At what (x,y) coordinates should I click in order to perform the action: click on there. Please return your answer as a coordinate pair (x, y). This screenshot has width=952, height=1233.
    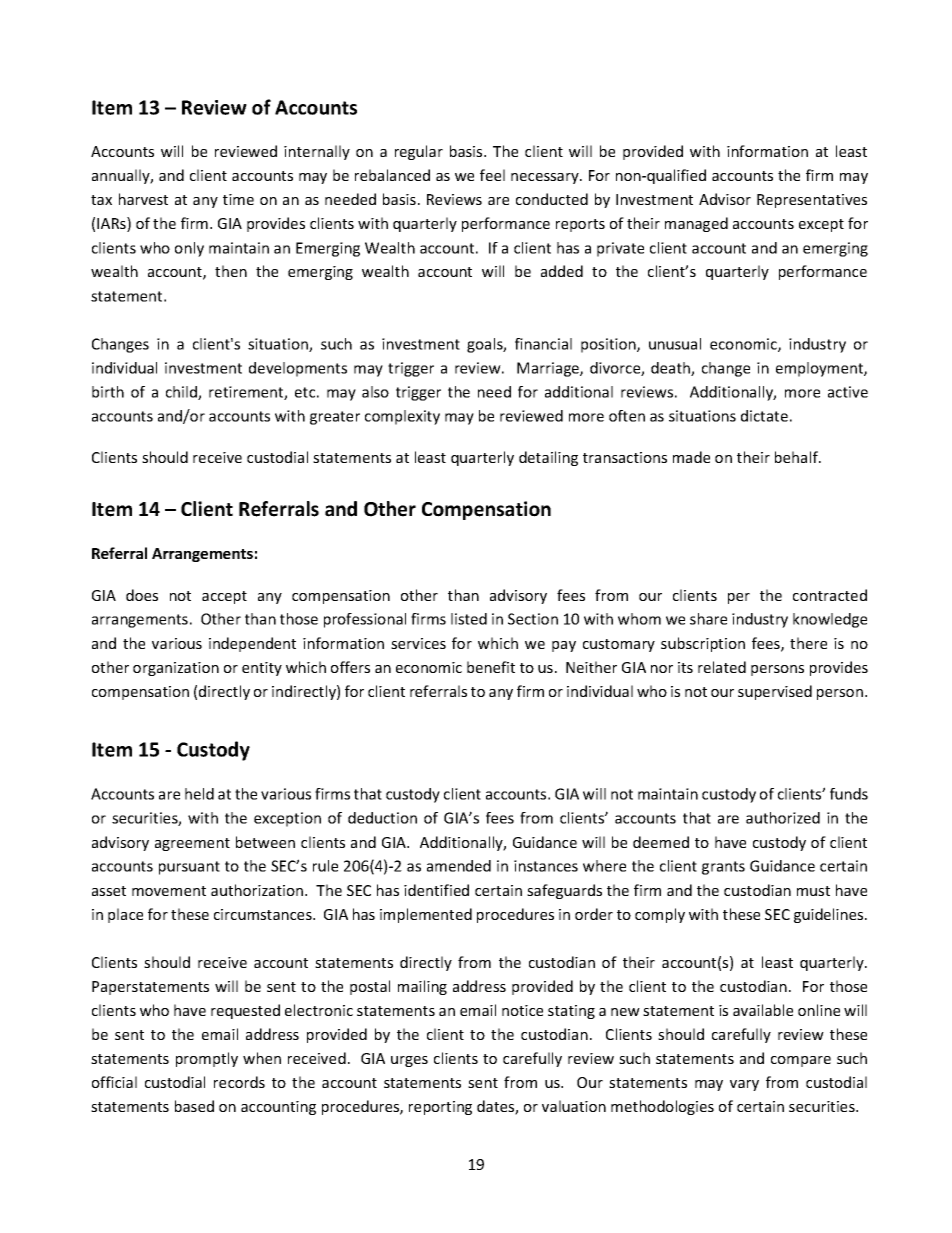
    Looking at the image, I should click on (808, 643).
